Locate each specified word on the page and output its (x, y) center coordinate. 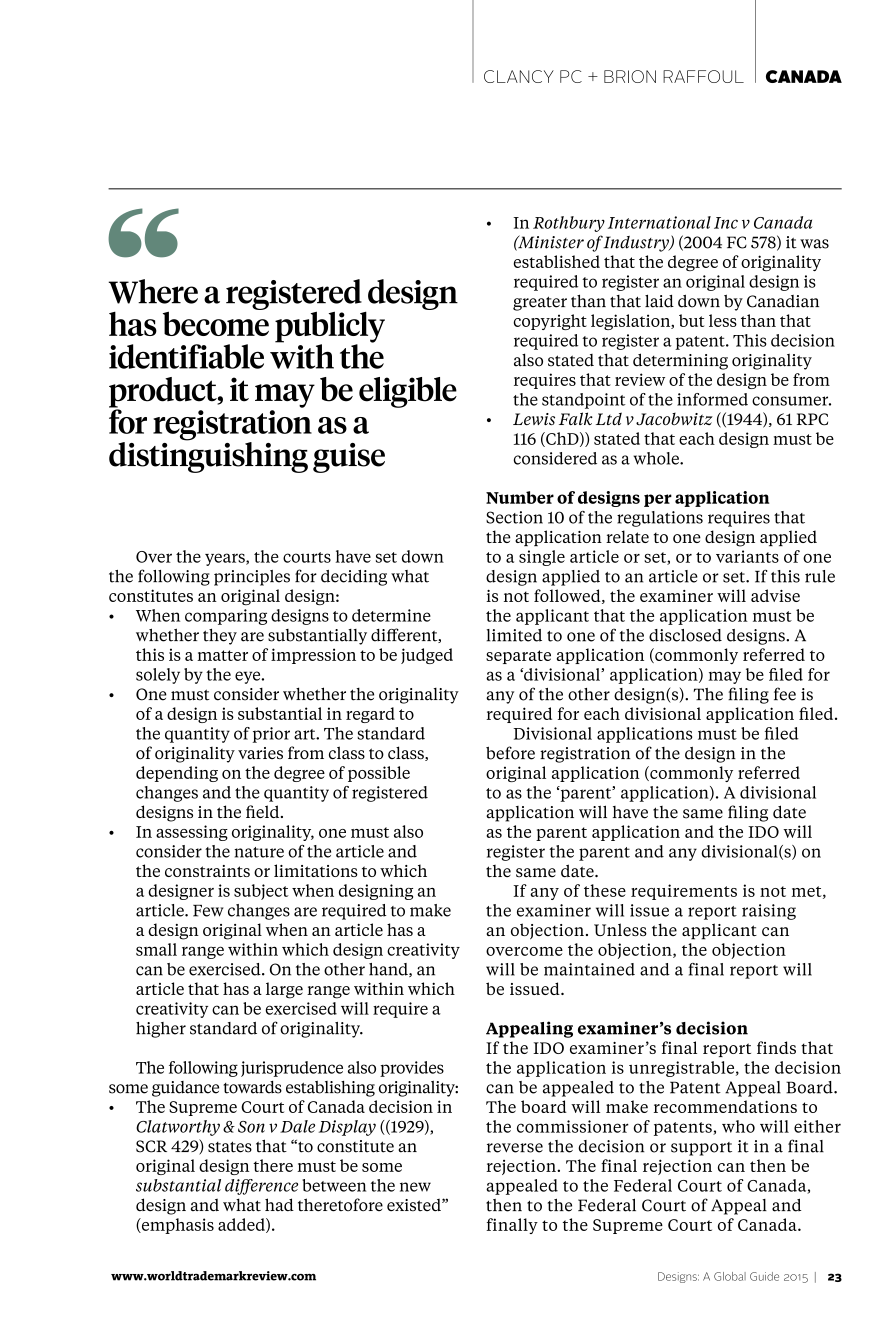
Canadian (783, 301)
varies (260, 753)
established (557, 261)
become (216, 322)
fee (785, 694)
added (242, 1225)
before (510, 753)
